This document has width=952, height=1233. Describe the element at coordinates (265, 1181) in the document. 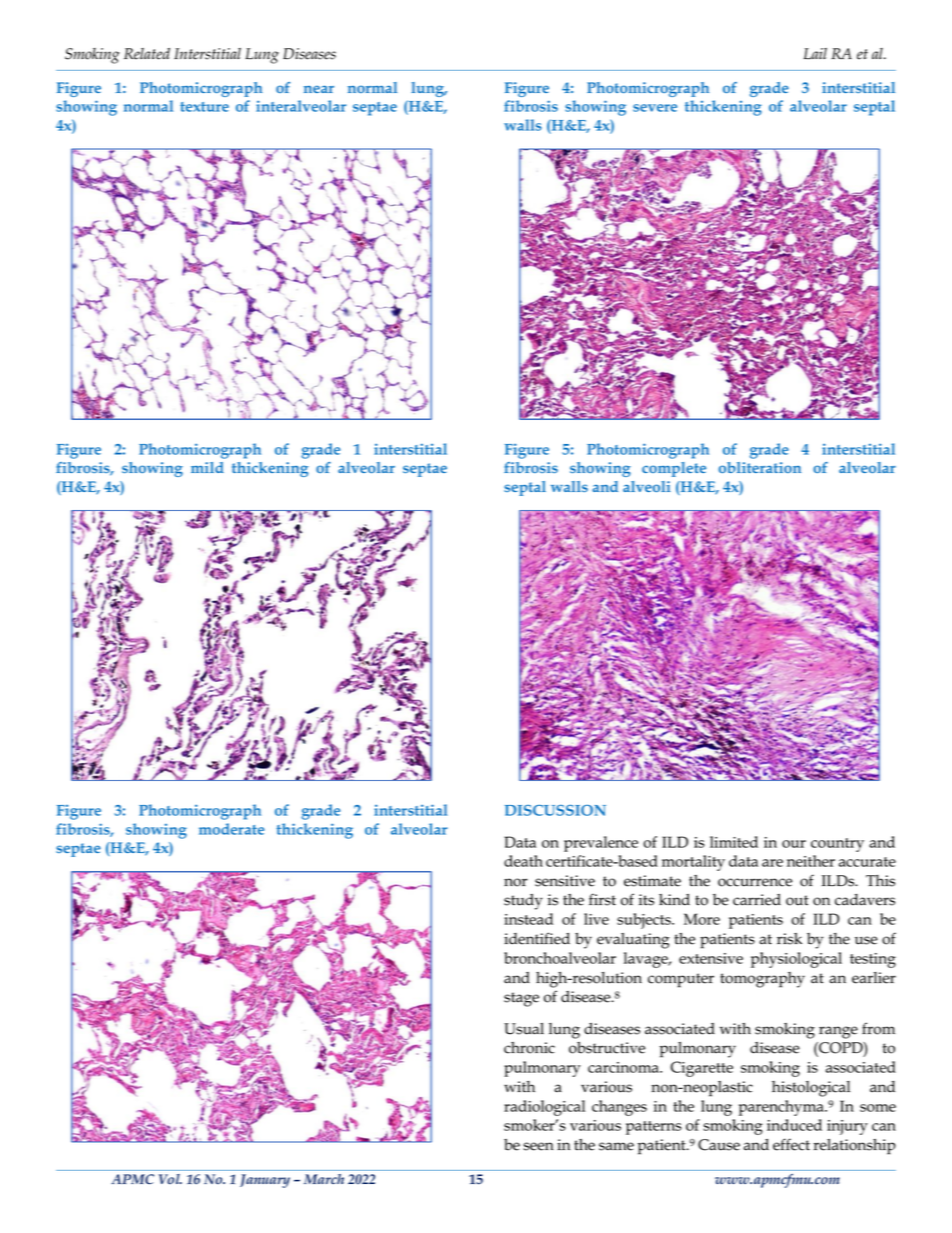

I see `January` at that location.
